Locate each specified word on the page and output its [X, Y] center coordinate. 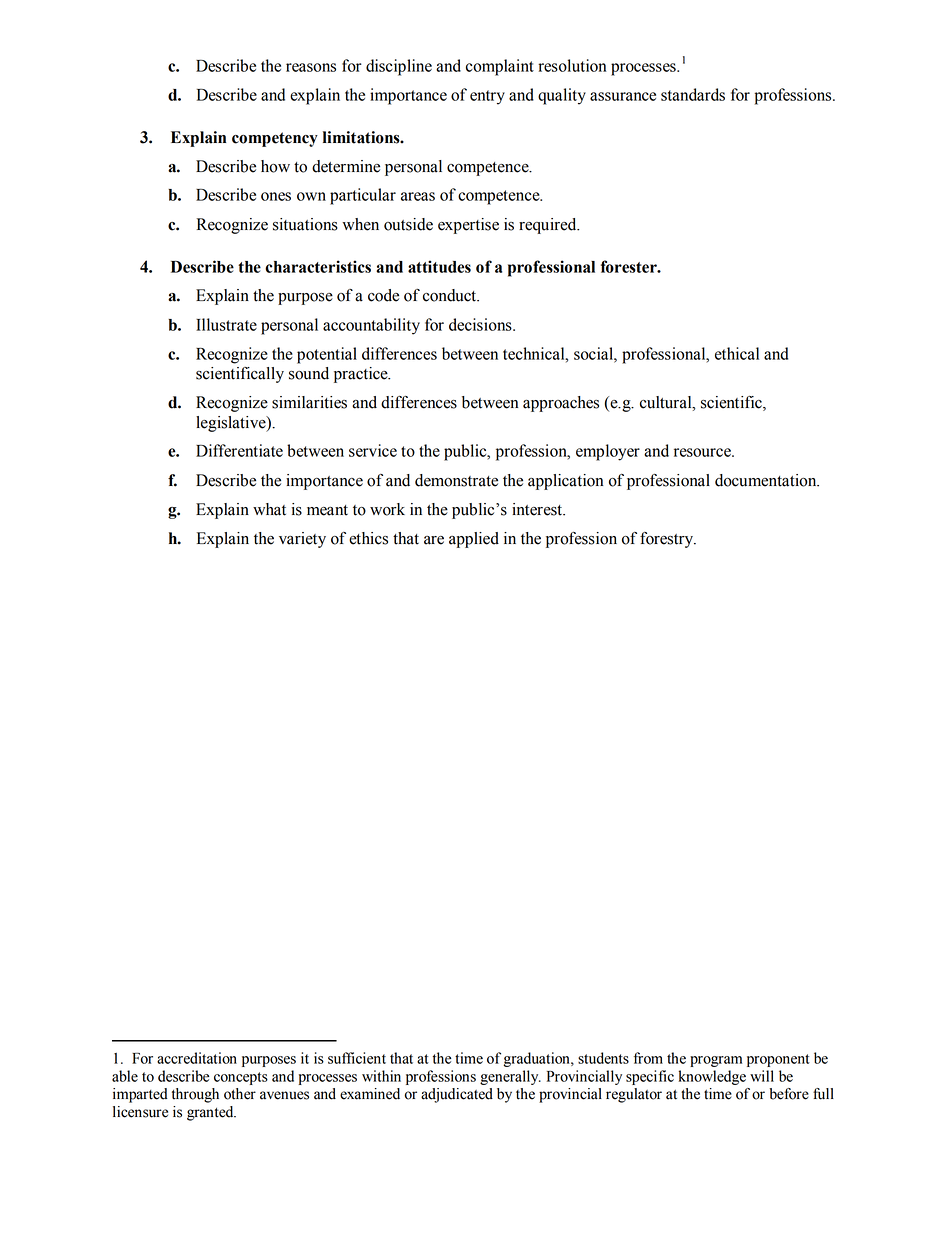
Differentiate [239, 450]
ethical [737, 353]
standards [693, 94]
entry [487, 97]
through [195, 1095]
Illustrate [226, 324]
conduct [451, 295]
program [716, 1061]
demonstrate [456, 480]
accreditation [197, 1058]
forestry [668, 540]
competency [275, 139]
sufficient [357, 1058]
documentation [767, 480]
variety [302, 540]
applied [474, 540]
